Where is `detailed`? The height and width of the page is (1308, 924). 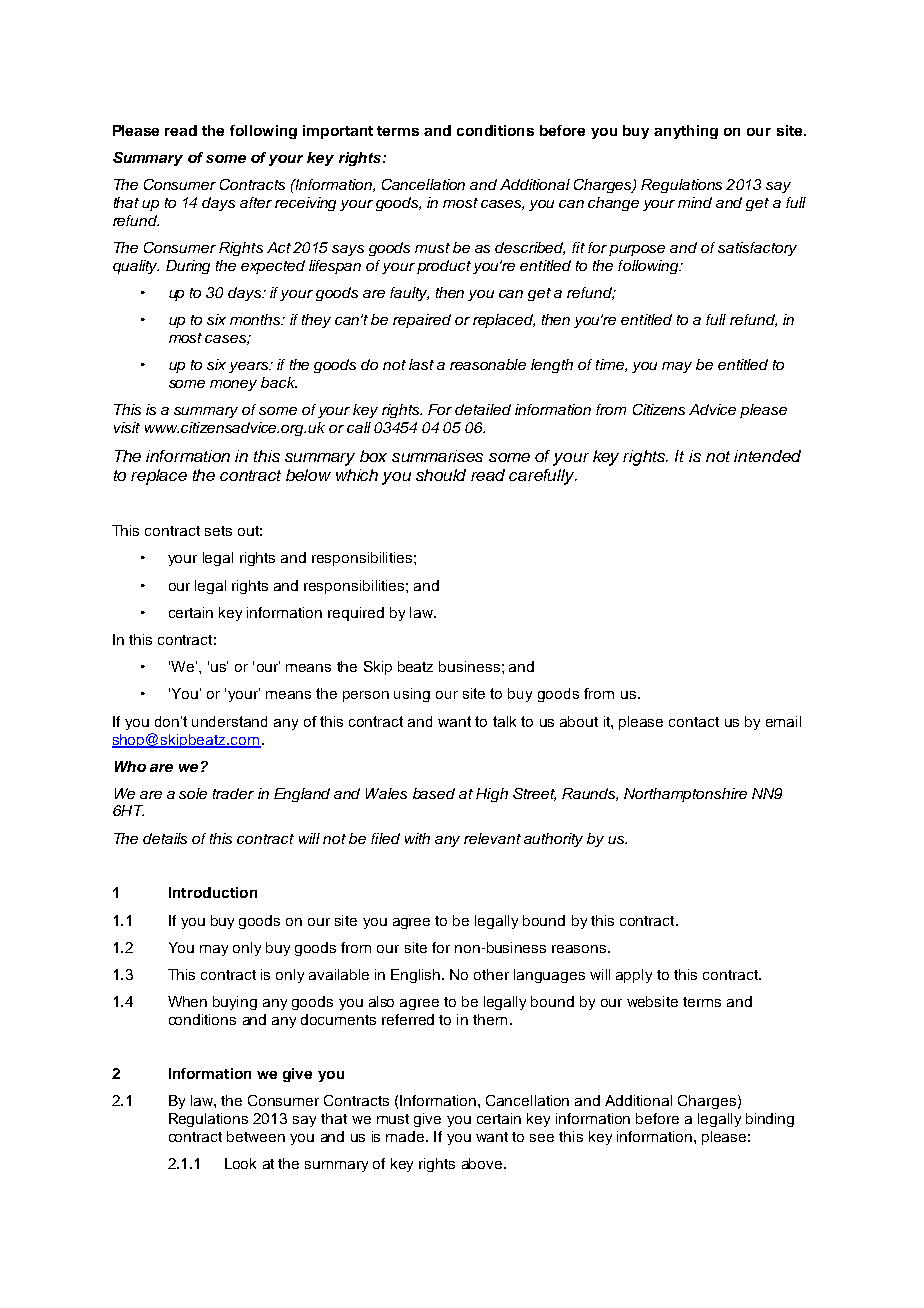 detailed is located at coordinates (483, 409).
